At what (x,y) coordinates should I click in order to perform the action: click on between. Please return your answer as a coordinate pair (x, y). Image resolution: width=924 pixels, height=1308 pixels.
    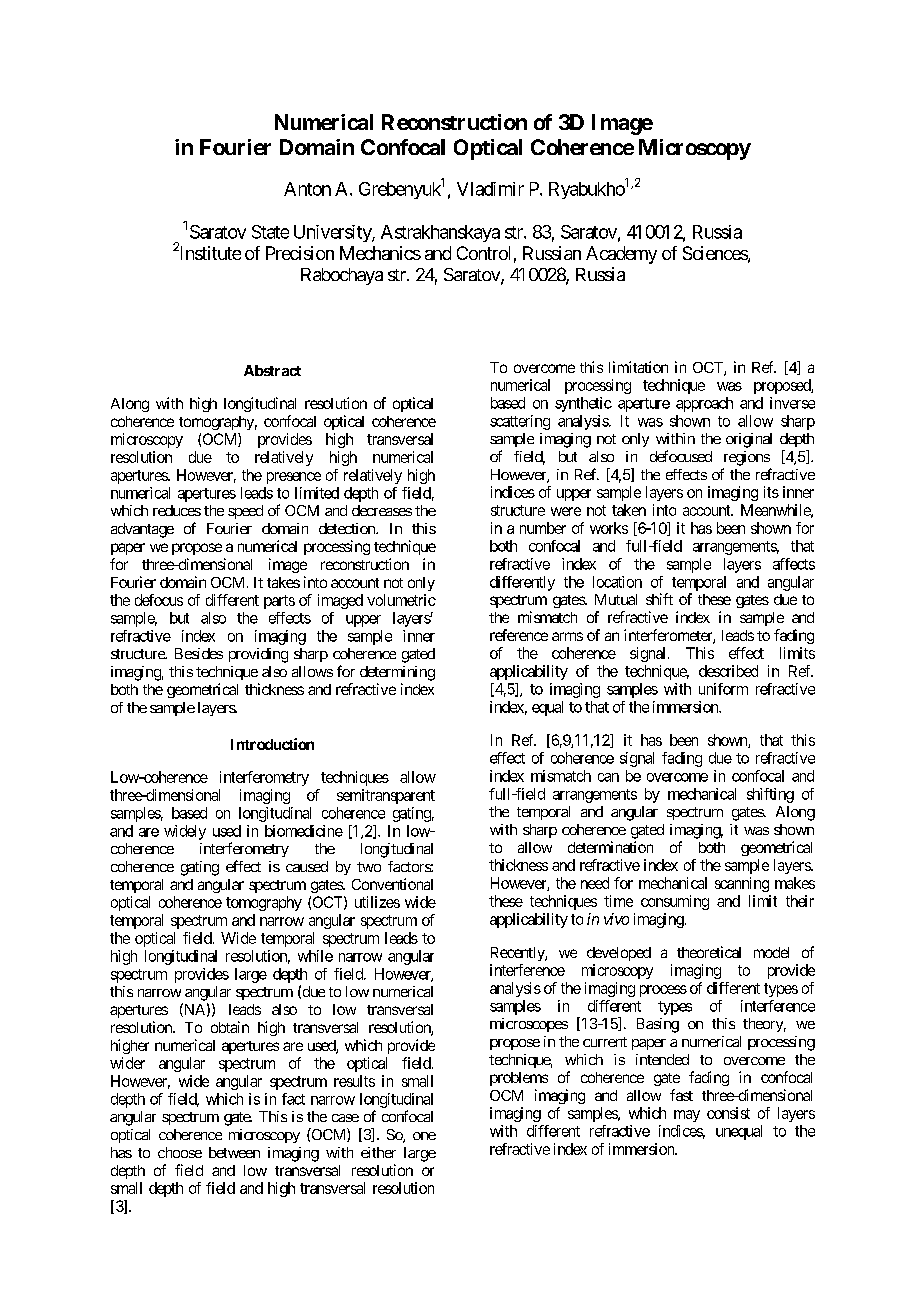
    Looking at the image, I should click on (234, 1152).
